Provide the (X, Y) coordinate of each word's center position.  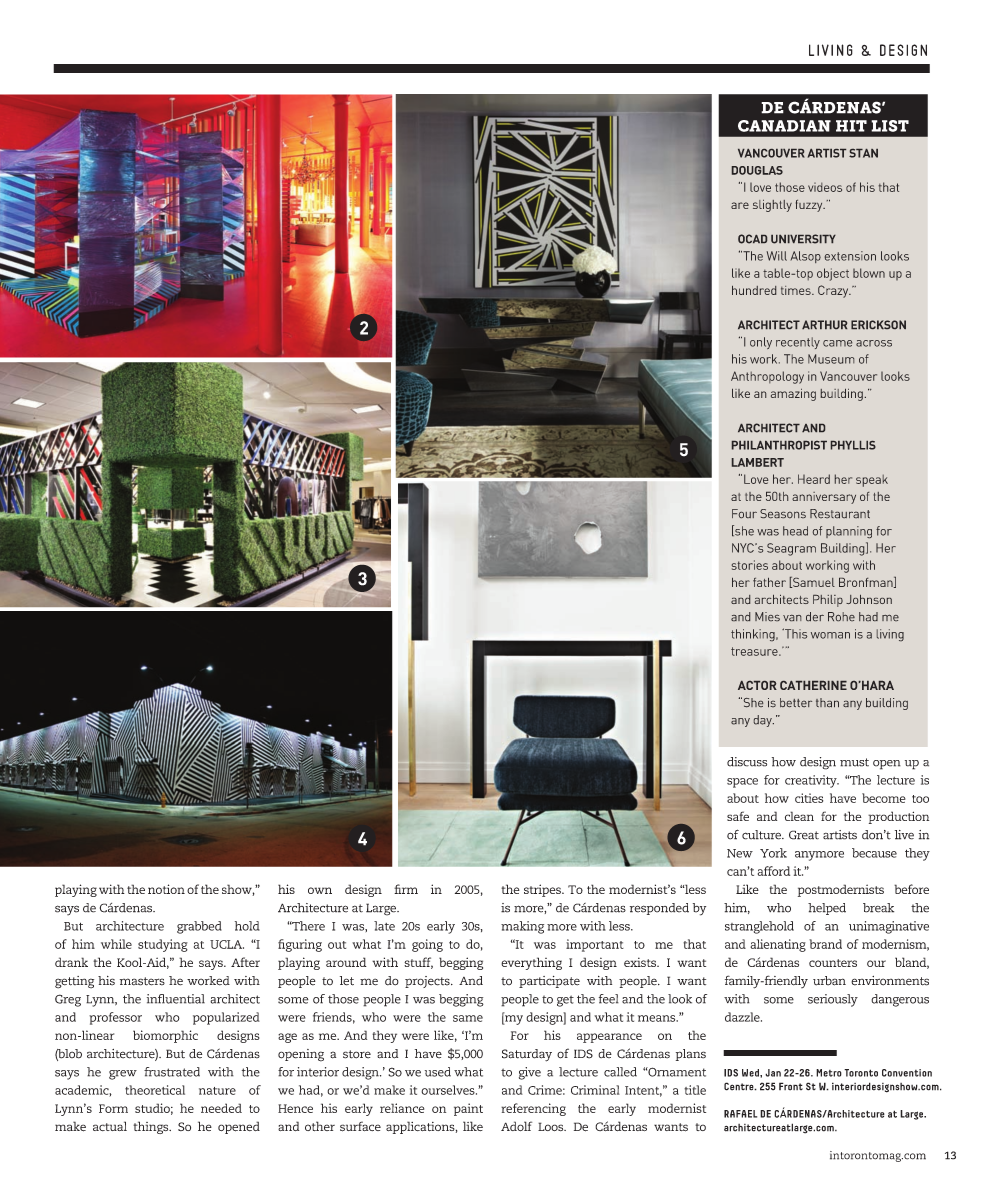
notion (166, 889)
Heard (814, 479)
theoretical (155, 1090)
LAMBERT (758, 462)
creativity (812, 781)
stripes (543, 890)
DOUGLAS (757, 170)
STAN (863, 153)
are (740, 205)
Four (744, 513)
